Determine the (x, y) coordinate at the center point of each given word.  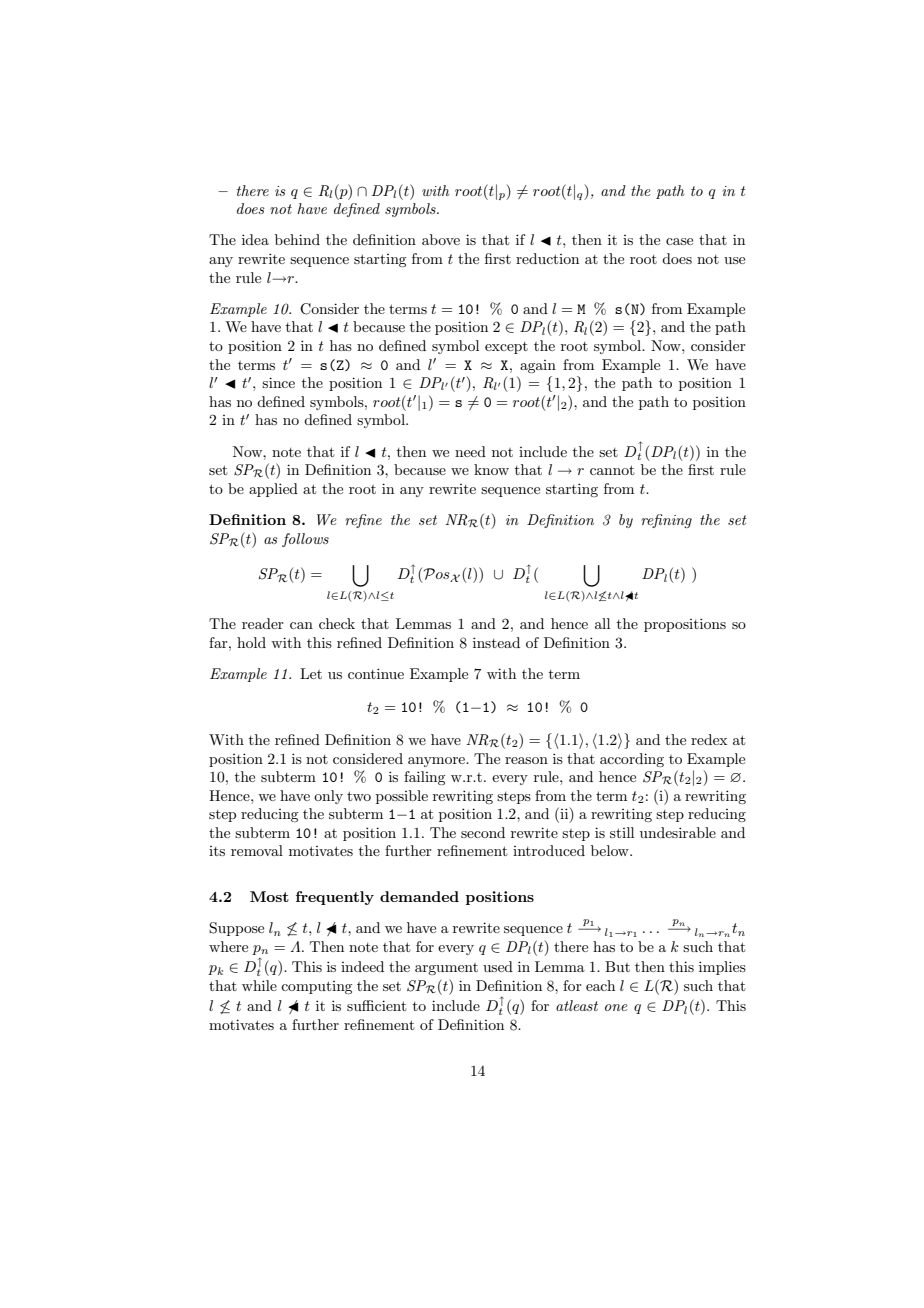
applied (273, 490)
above (441, 239)
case (679, 241)
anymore (437, 762)
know (491, 469)
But (617, 966)
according (632, 760)
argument (446, 969)
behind (297, 239)
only (328, 797)
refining (666, 521)
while (259, 985)
